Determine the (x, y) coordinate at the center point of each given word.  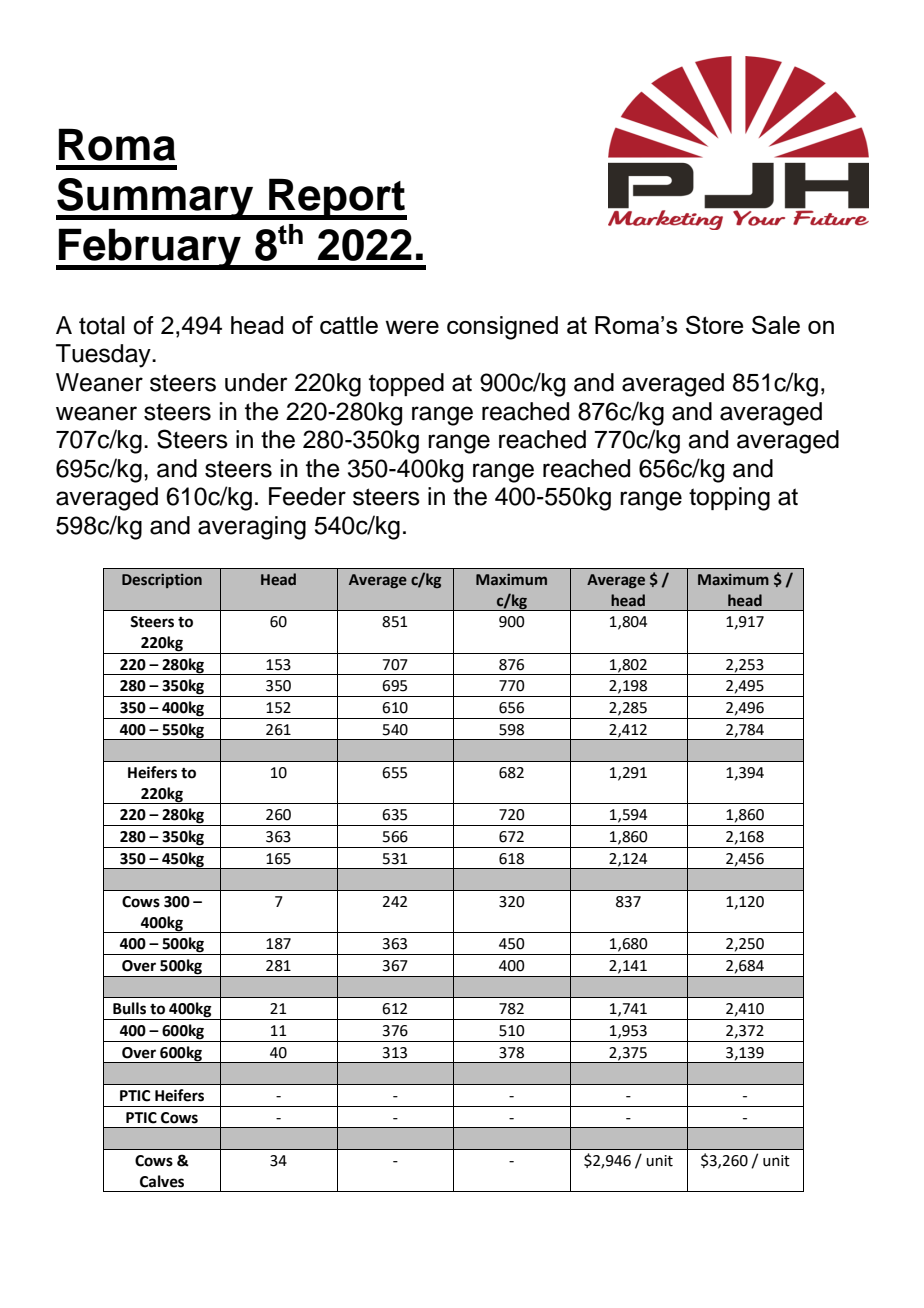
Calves (162, 1181)
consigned (502, 328)
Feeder (307, 496)
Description (162, 581)
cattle (349, 325)
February (150, 249)
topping (729, 499)
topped (406, 384)
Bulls (129, 1008)
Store (714, 324)
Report (337, 199)
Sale (776, 324)
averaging (252, 528)
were (412, 327)
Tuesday (104, 356)
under (256, 382)
